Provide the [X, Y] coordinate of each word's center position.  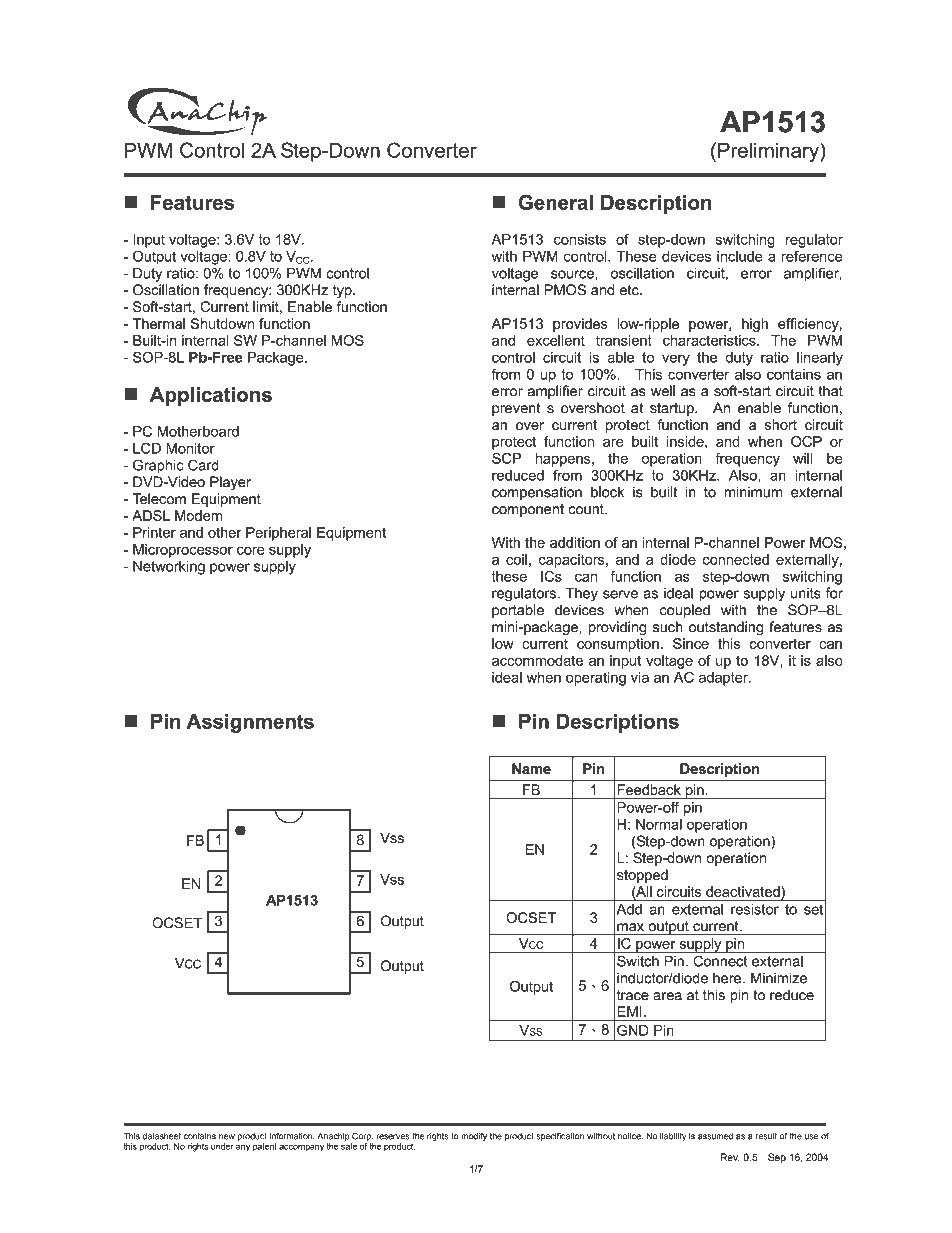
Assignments [250, 723]
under [222, 1146]
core [251, 550]
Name [531, 768]
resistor [755, 909]
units [806, 593]
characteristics [710, 340]
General [556, 202]
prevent [516, 409]
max [630, 927]
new [227, 1137]
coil [516, 559]
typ [343, 291]
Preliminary [769, 152]
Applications [211, 396]
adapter [724, 679]
